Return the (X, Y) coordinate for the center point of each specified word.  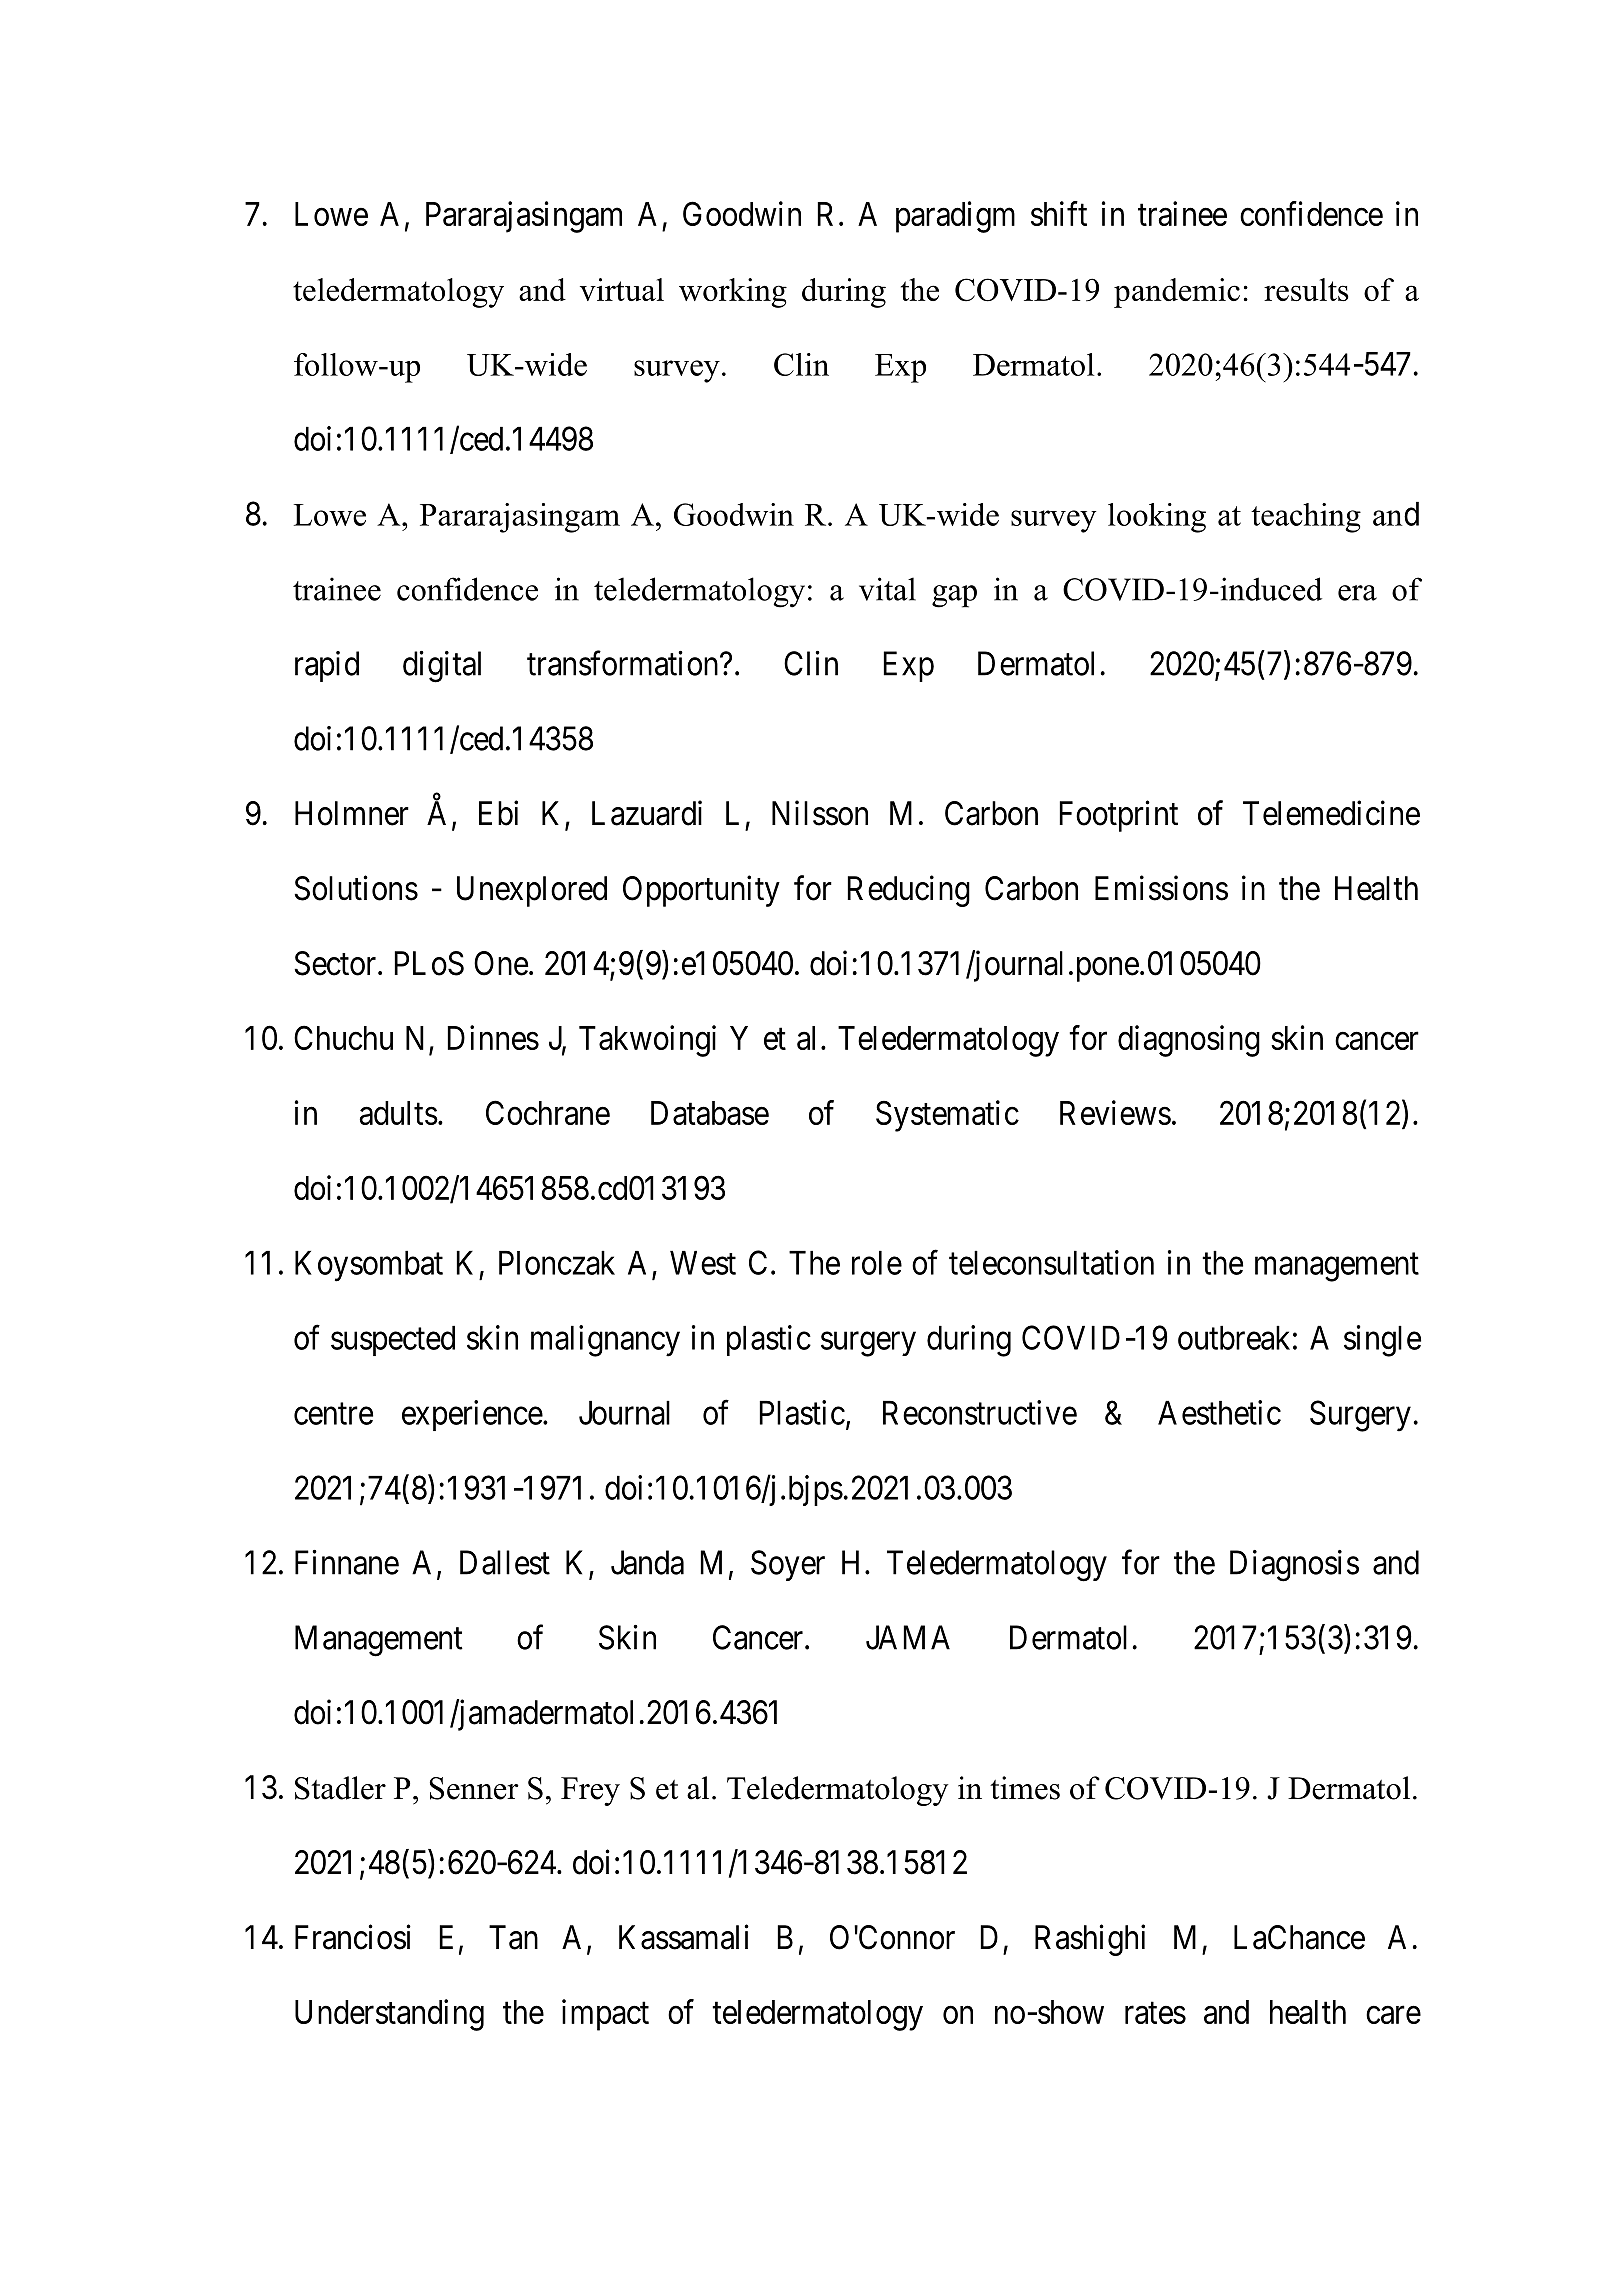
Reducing (908, 891)
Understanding (389, 2015)
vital (887, 589)
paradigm (955, 217)
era (1357, 593)
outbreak (1234, 1338)
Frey (590, 1791)
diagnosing (1189, 1041)
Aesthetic (1219, 1412)
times (1025, 1788)
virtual (622, 289)
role (877, 1263)
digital (442, 667)
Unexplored (532, 891)
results (1306, 289)
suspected (393, 1341)
